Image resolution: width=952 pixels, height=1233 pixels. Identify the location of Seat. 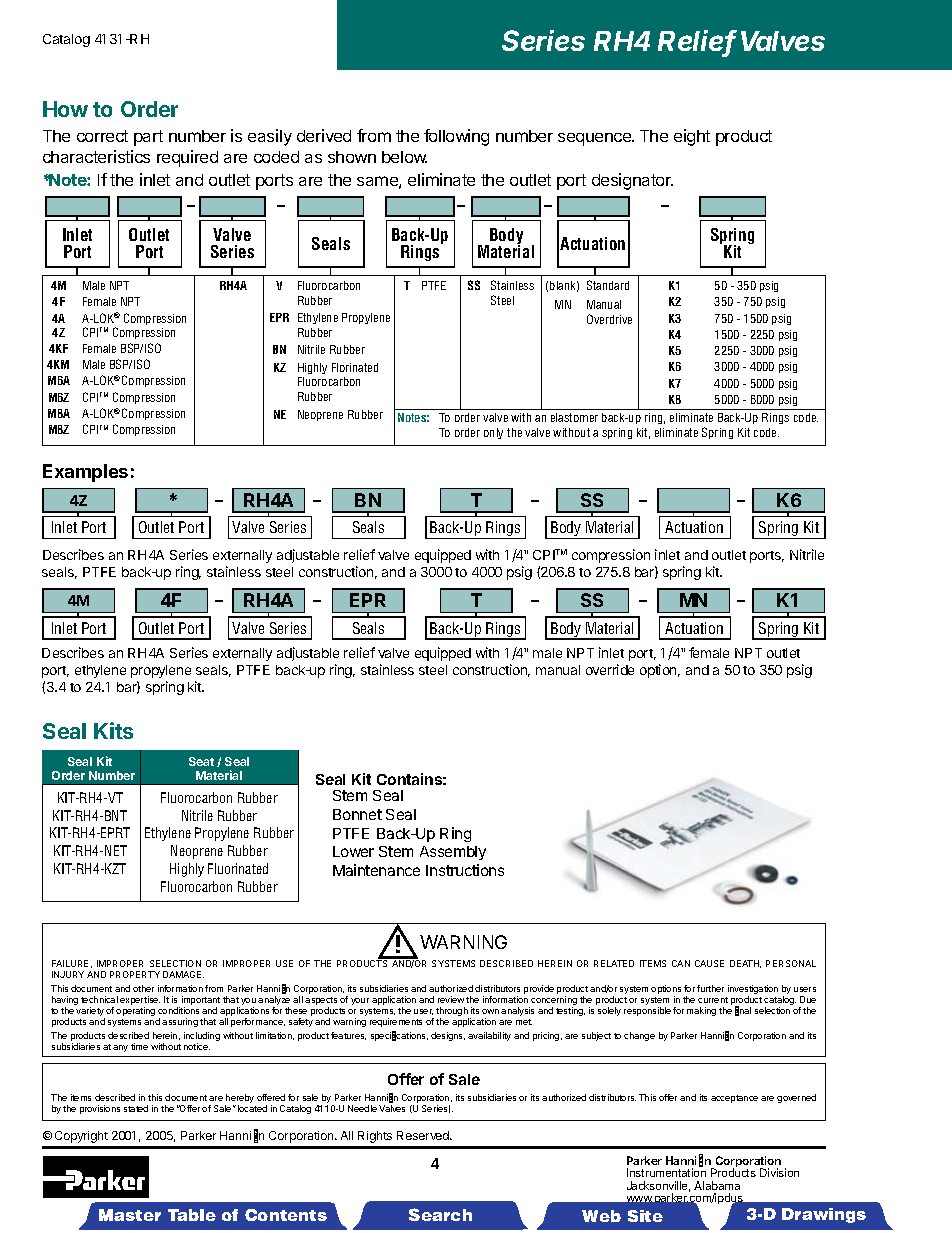
(201, 761).
